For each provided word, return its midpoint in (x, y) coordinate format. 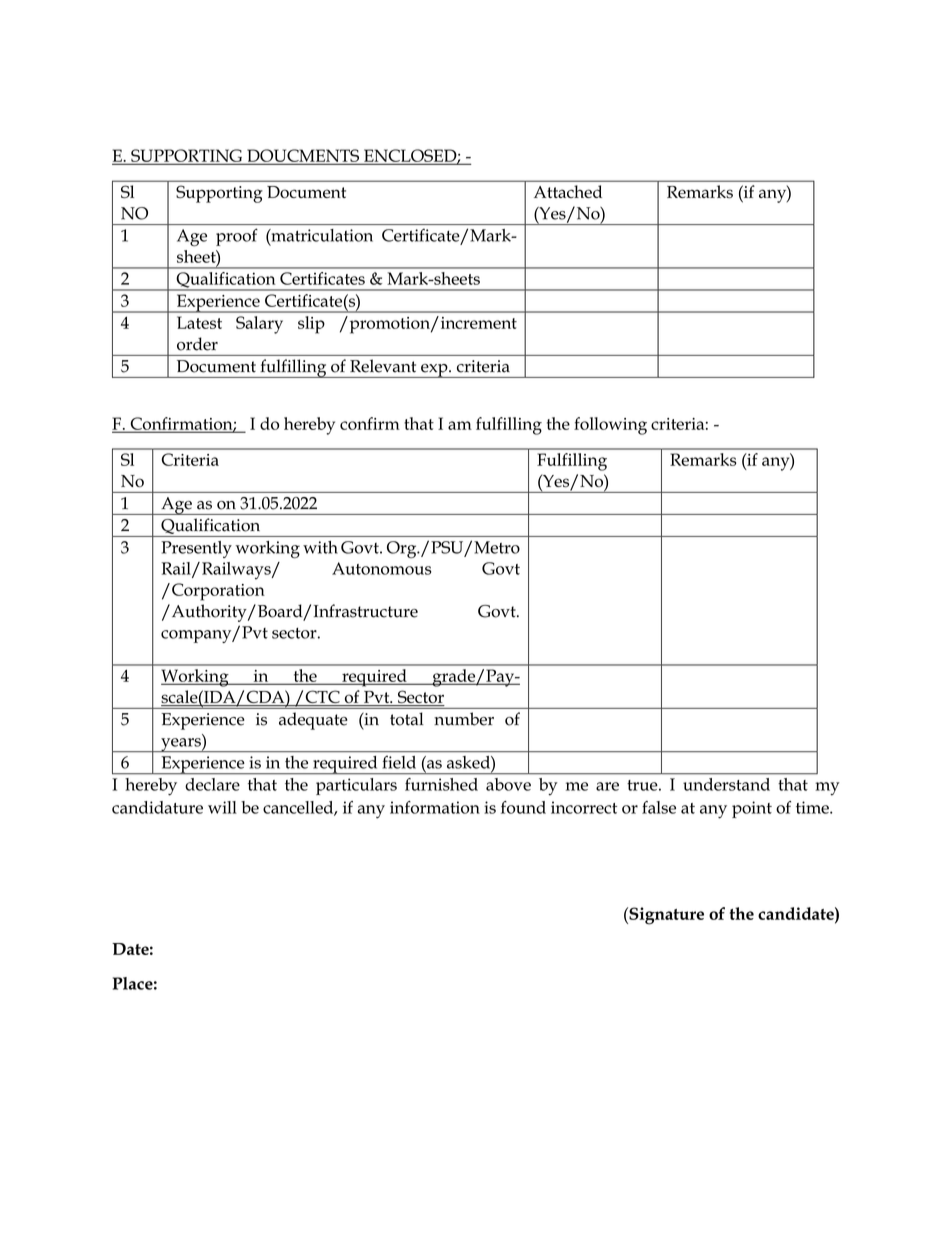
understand (726, 784)
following (610, 426)
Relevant (383, 366)
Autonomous (381, 568)
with (320, 547)
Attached (568, 191)
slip (311, 325)
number (464, 719)
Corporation (218, 592)
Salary (259, 325)
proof (237, 237)
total (407, 719)
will (222, 807)
